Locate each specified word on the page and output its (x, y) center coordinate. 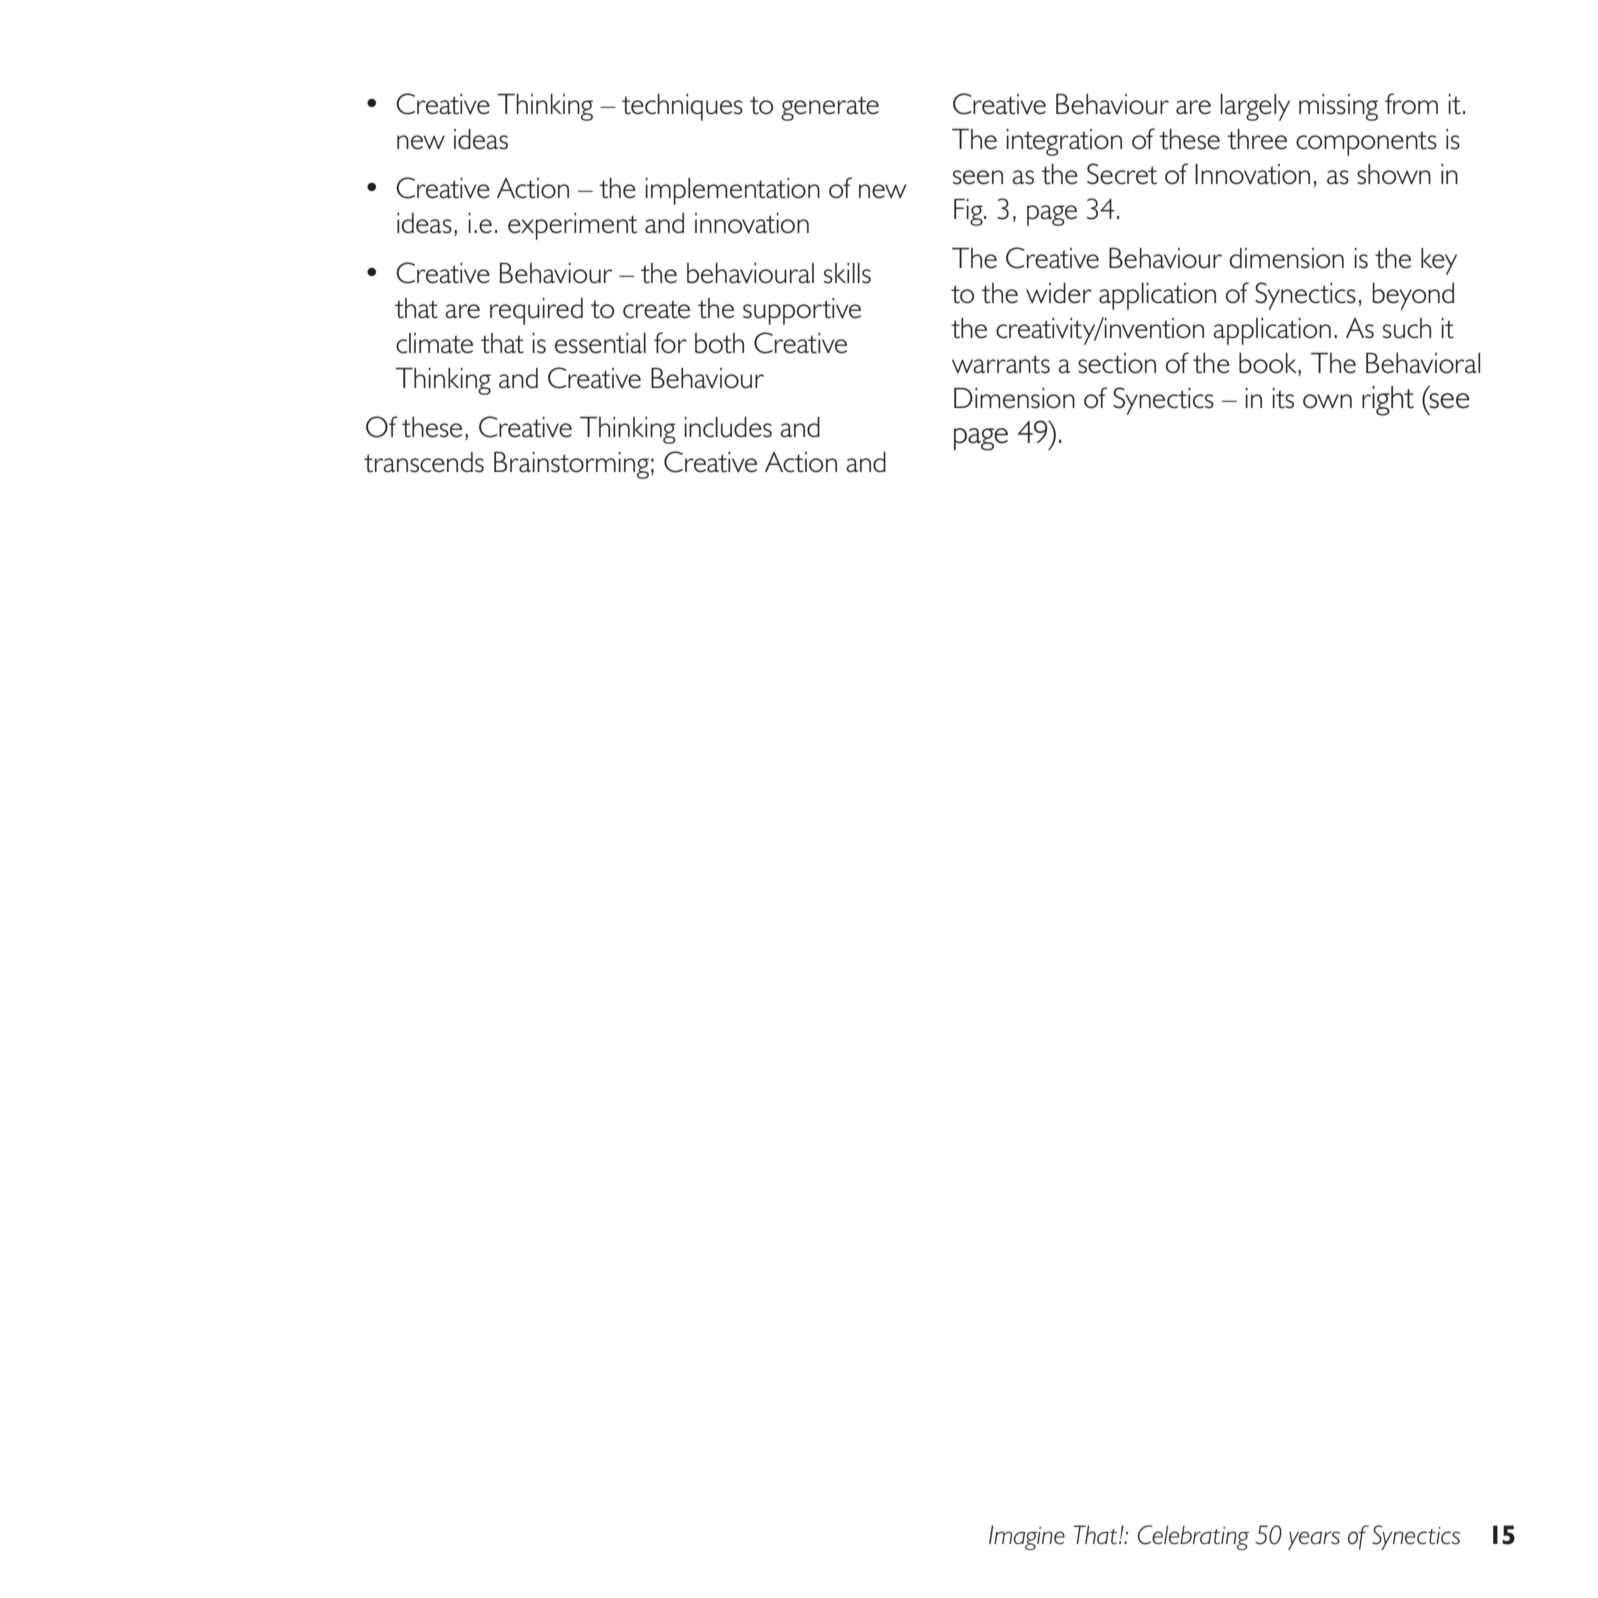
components (1366, 143)
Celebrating (1193, 1537)
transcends (424, 462)
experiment (572, 226)
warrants (1001, 364)
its (1283, 398)
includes (728, 427)
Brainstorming (571, 465)
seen (978, 177)
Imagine (1027, 1537)
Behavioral (1423, 363)
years (1314, 1540)
